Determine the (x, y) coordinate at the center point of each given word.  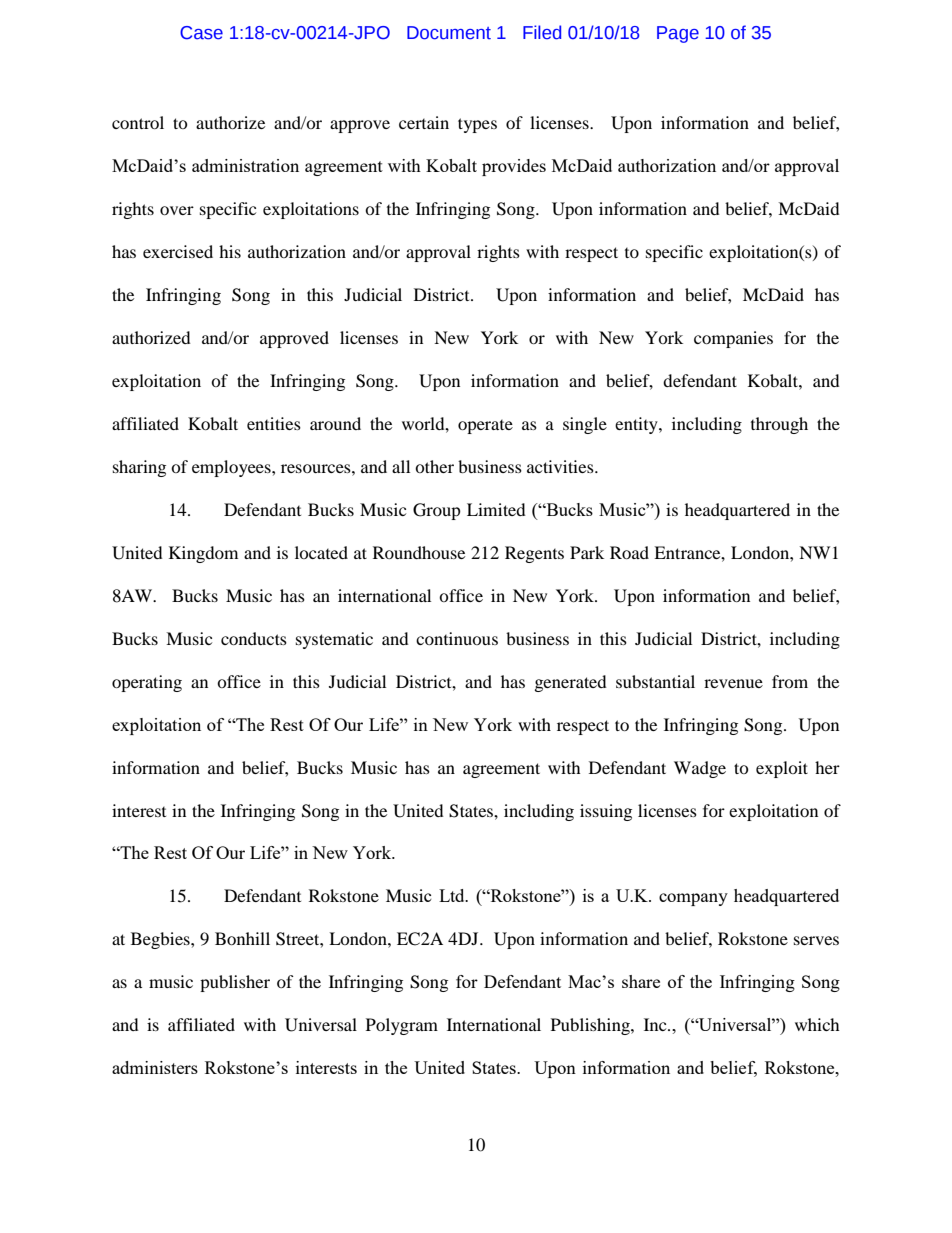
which (817, 1024)
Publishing (591, 1026)
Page (678, 34)
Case (201, 33)
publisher (235, 983)
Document (449, 33)
